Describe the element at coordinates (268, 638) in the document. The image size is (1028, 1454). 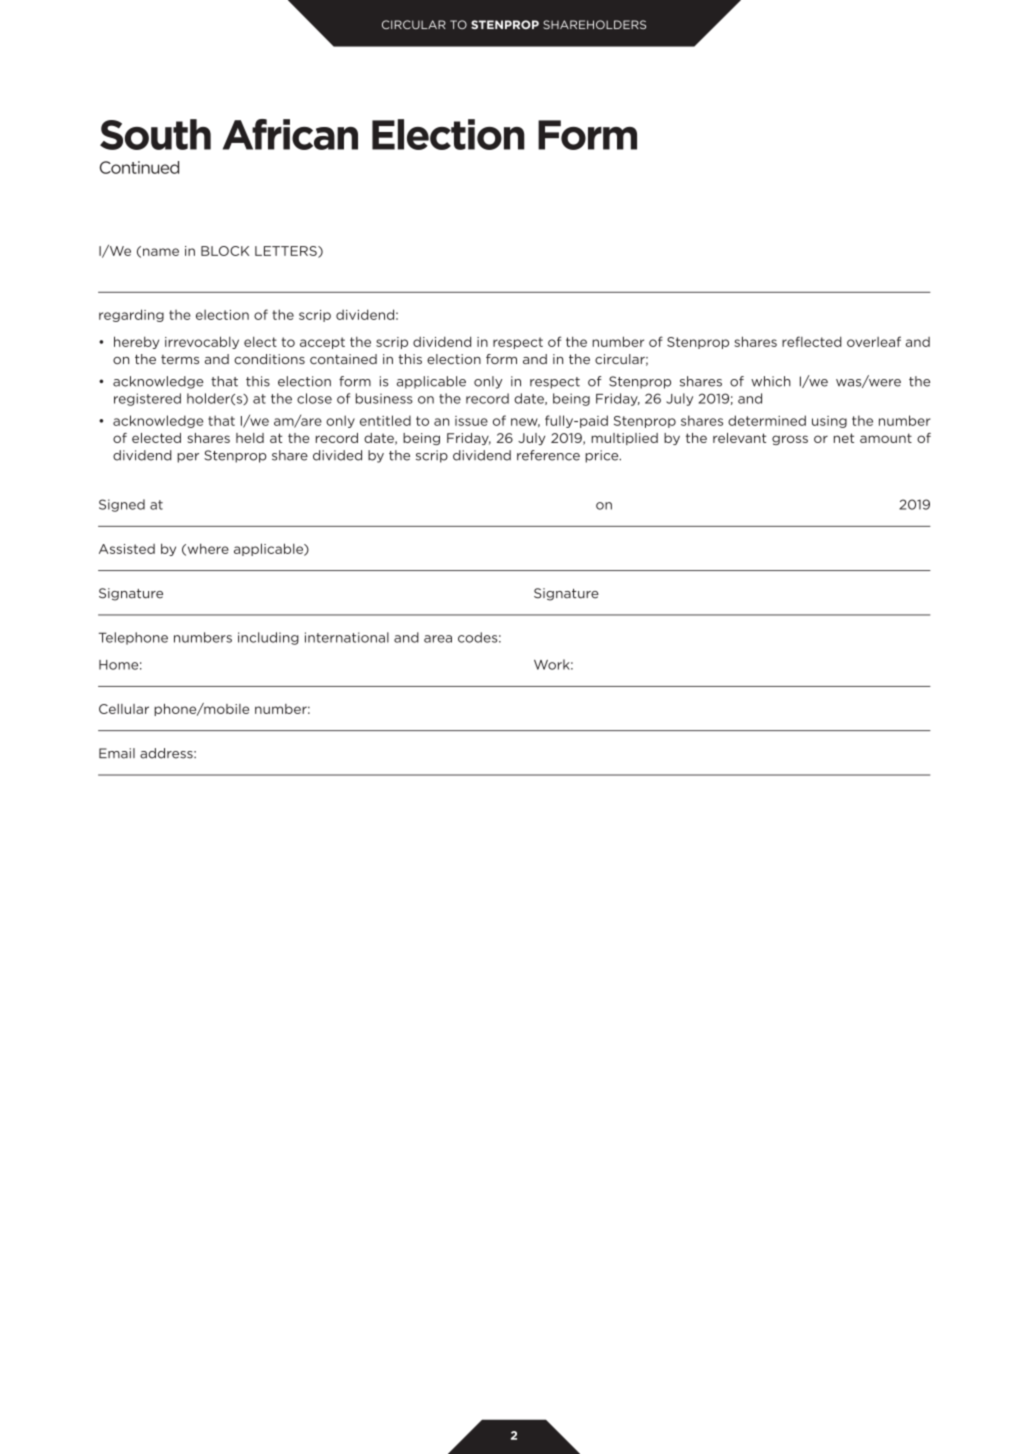
I see `including` at that location.
